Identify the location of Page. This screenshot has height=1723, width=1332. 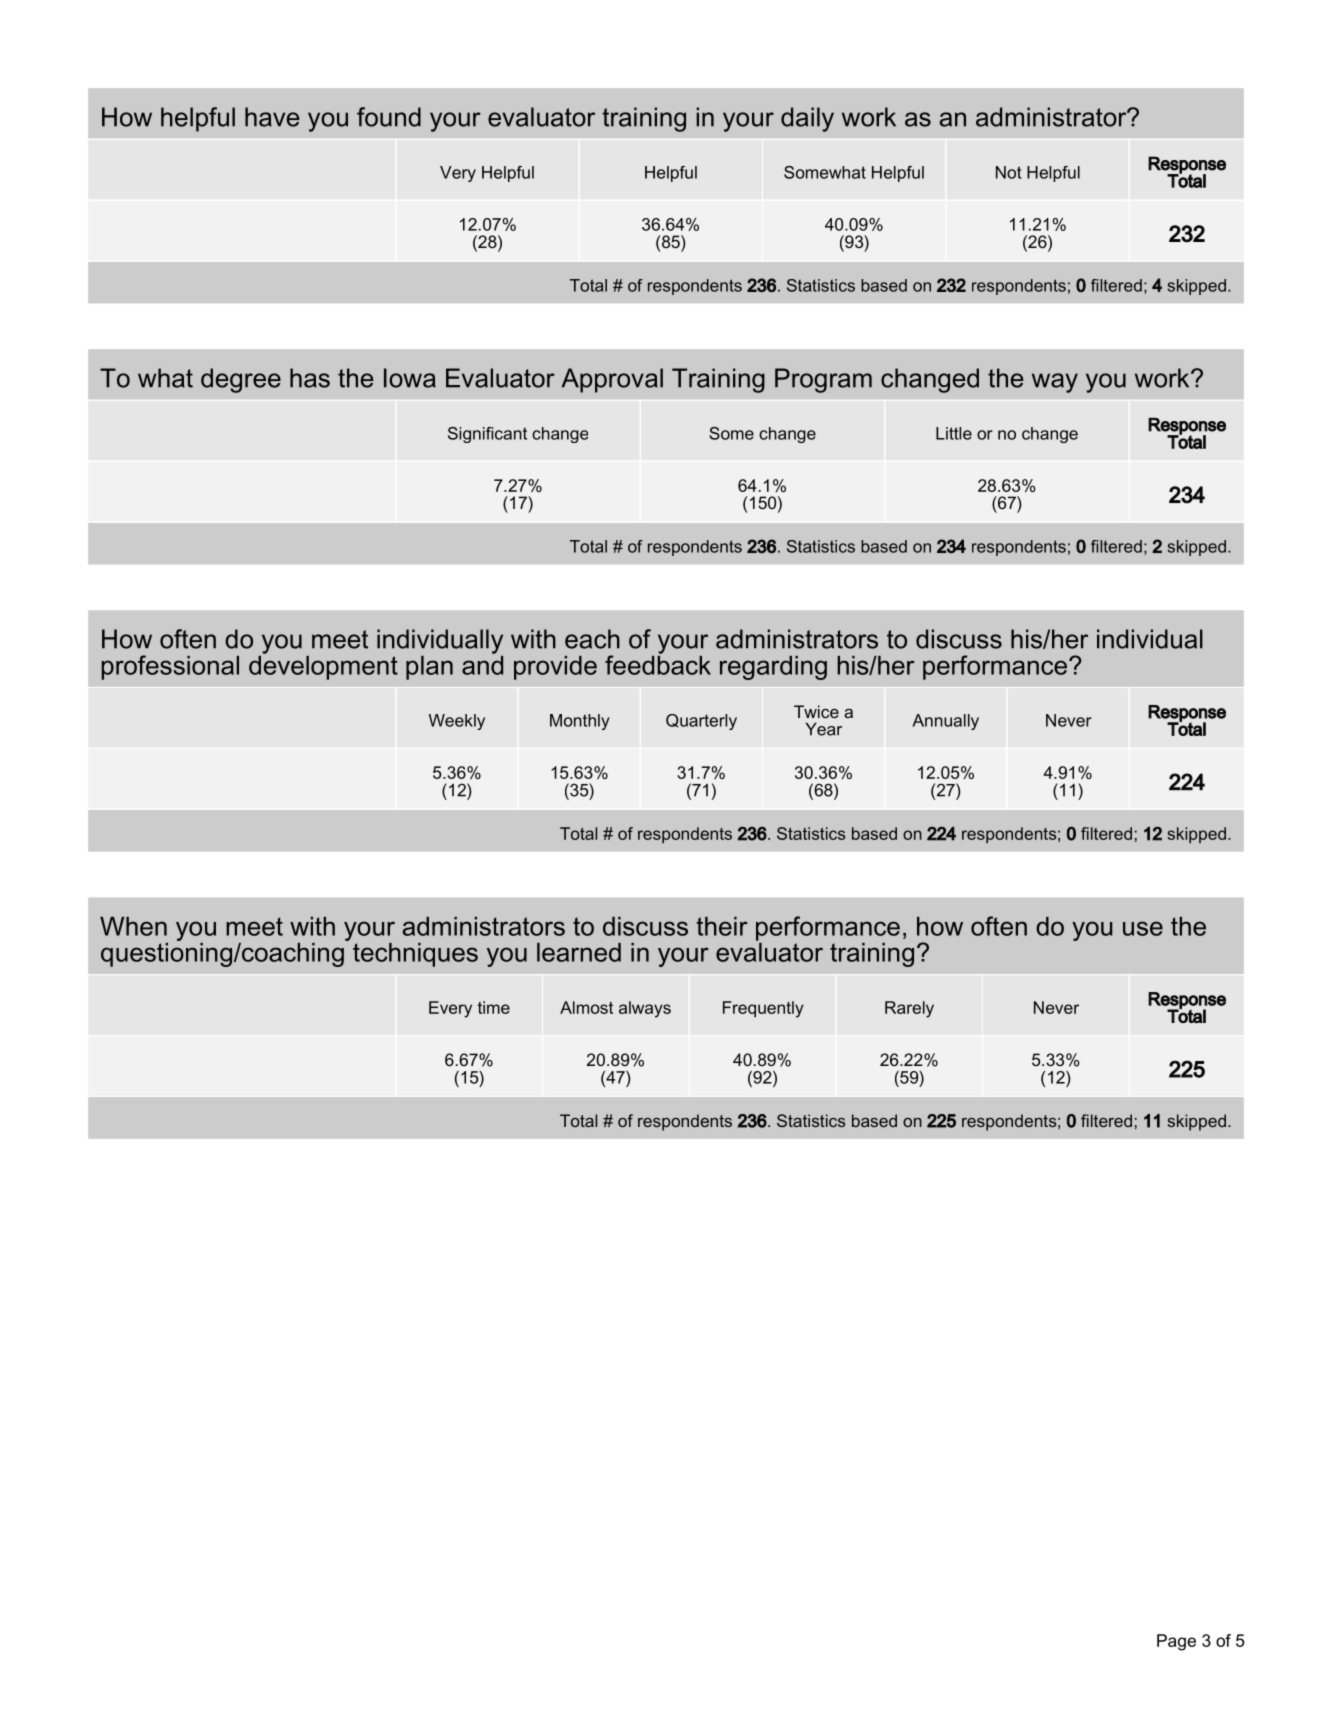
(1176, 1642).
